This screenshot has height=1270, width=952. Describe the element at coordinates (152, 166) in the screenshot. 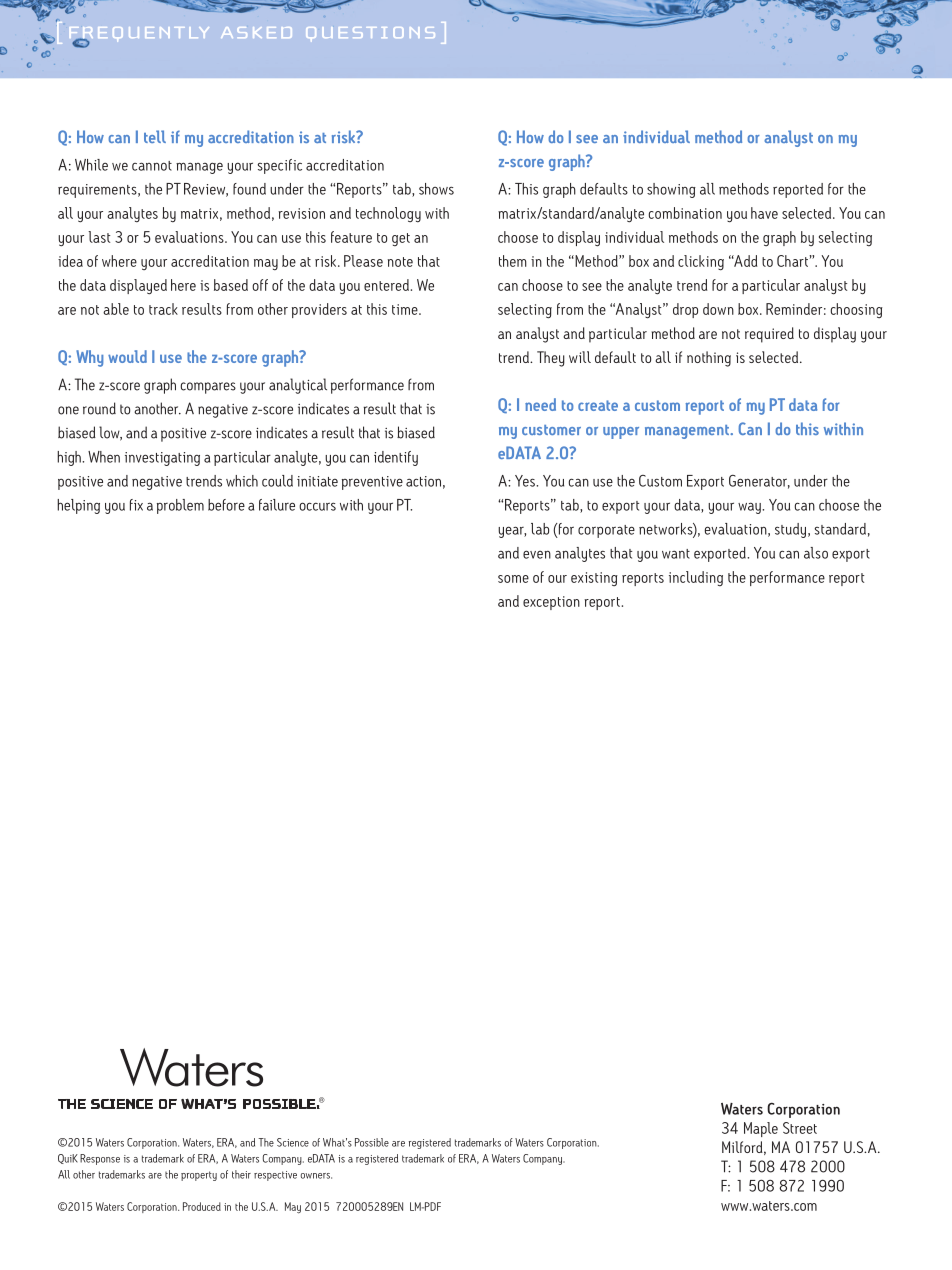

I see `cannot` at that location.
